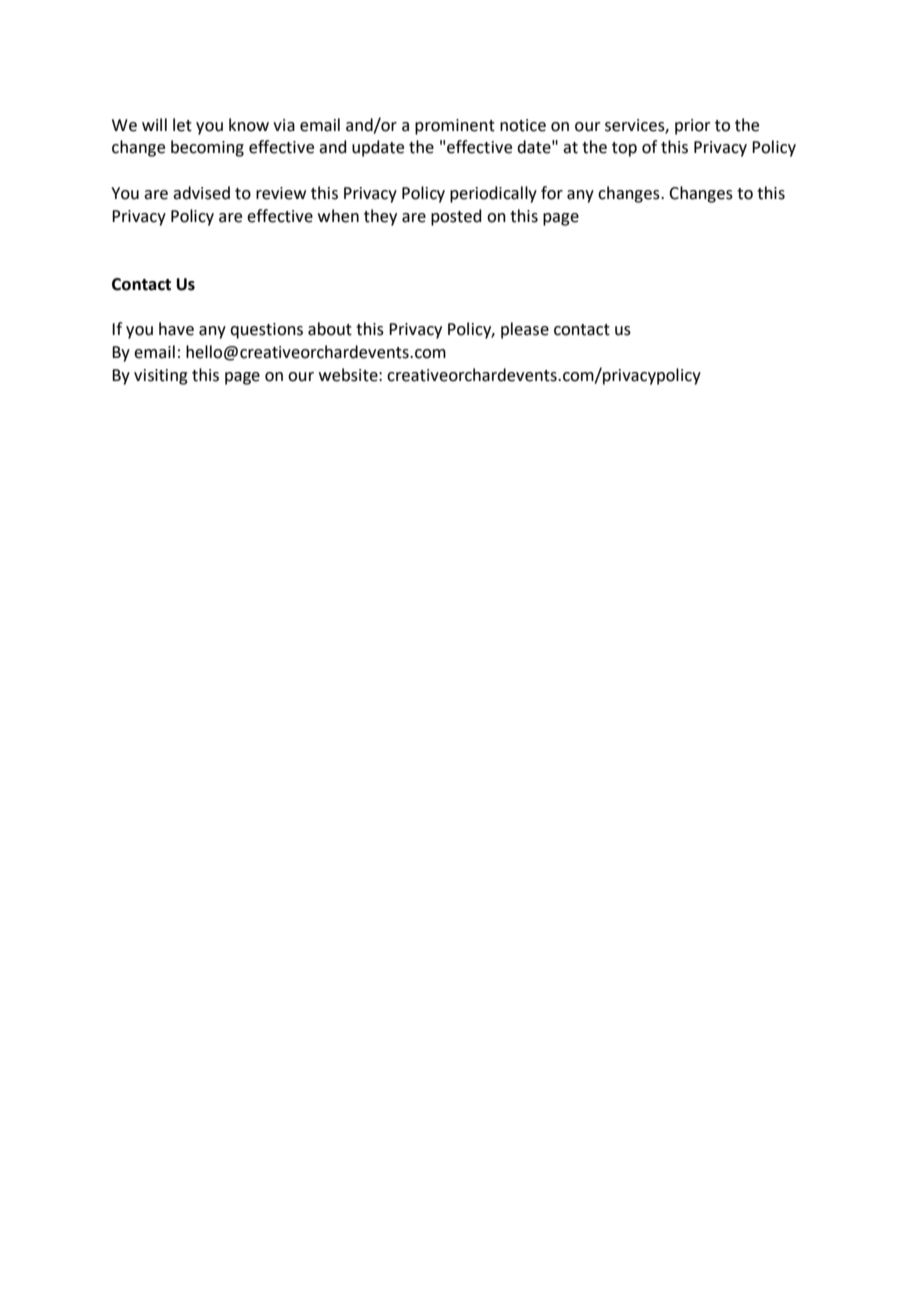  What do you see at coordinates (552, 193) in the page?
I see `for` at bounding box center [552, 193].
